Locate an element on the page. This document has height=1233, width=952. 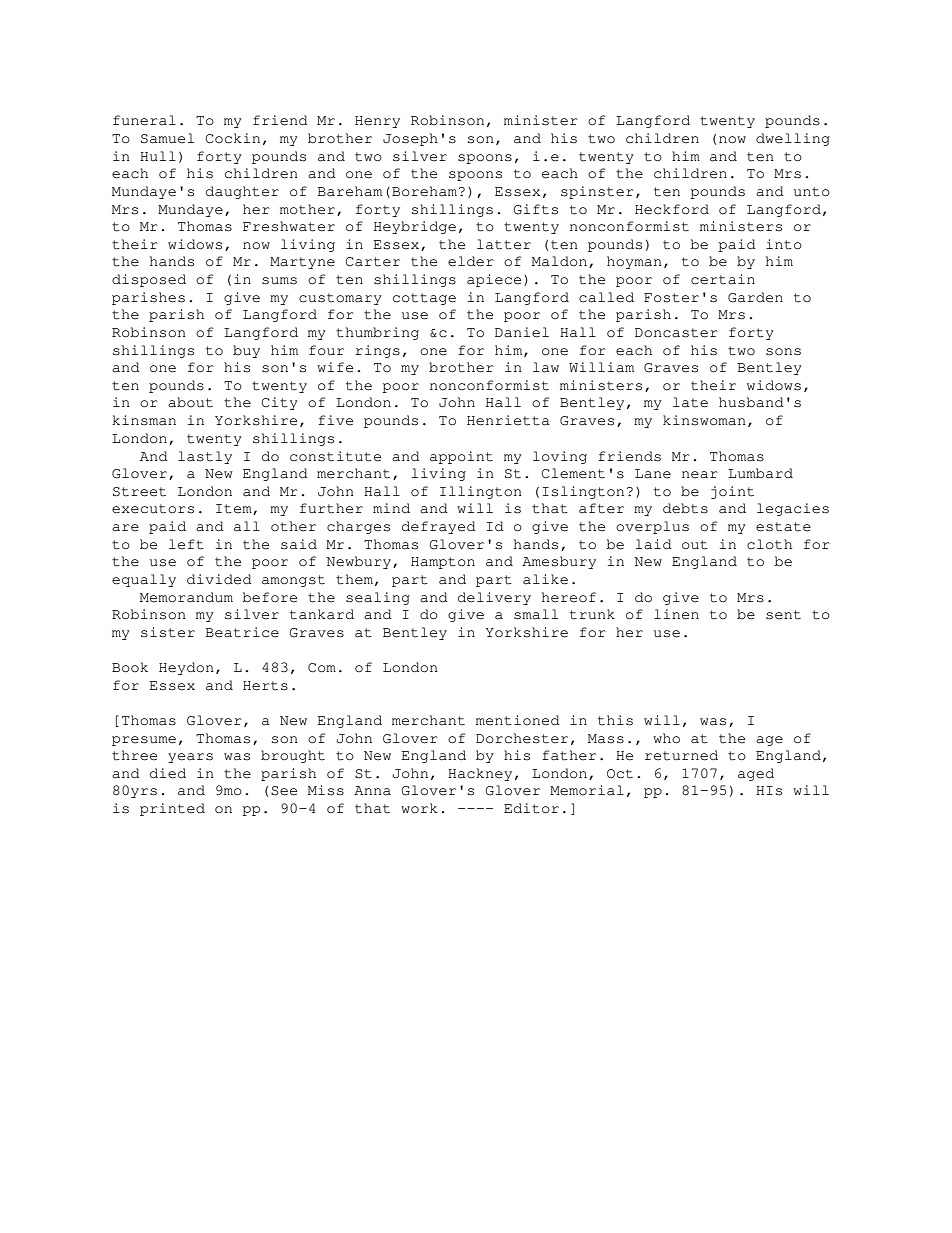
aged is located at coordinates (756, 774).
